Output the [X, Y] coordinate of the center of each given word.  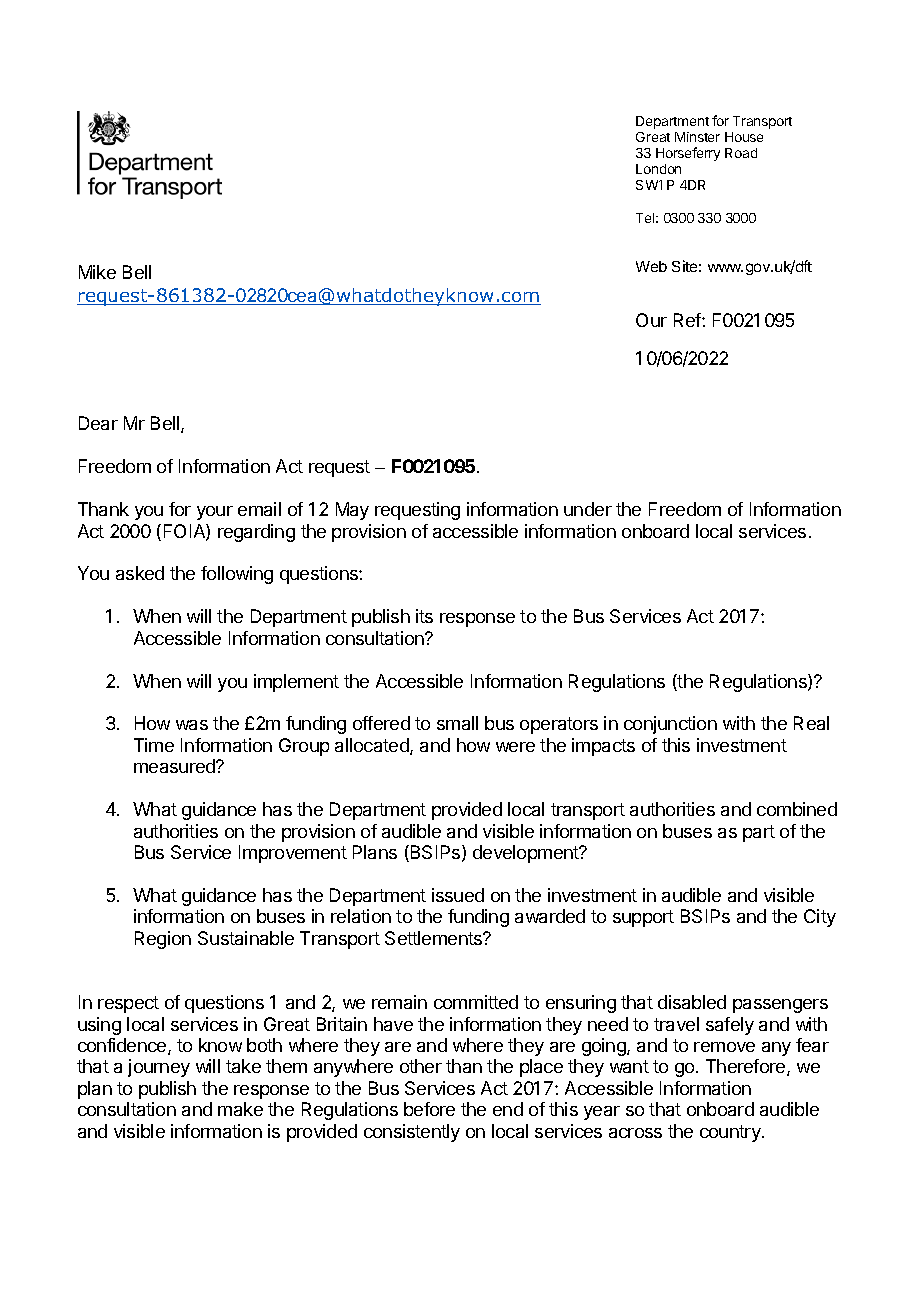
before [429, 1109]
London [658, 169]
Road [741, 153]
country [731, 1133]
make [240, 1109]
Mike [97, 272]
